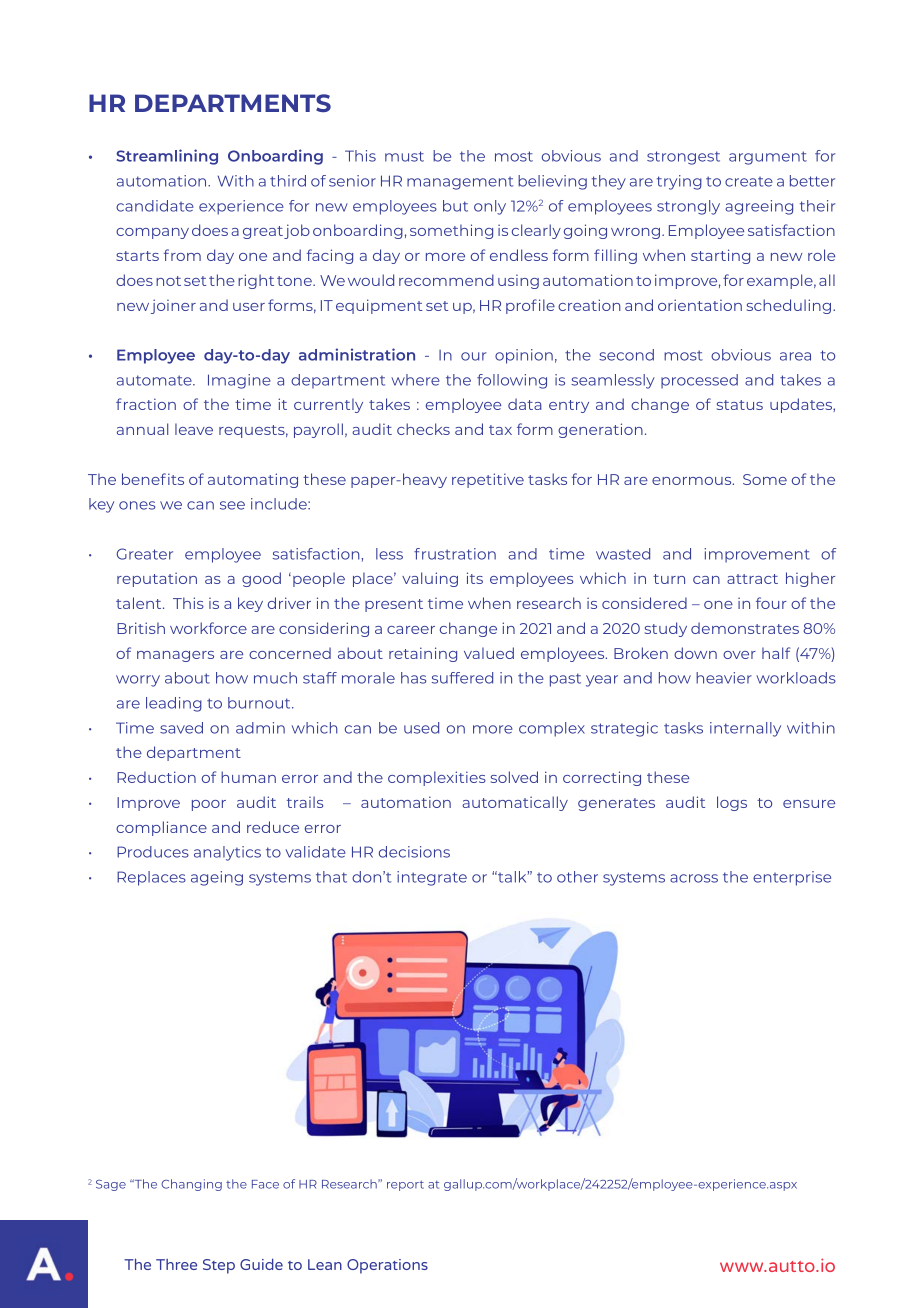 The height and width of the screenshot is (1308, 924). I want to click on report, so click(405, 1185).
